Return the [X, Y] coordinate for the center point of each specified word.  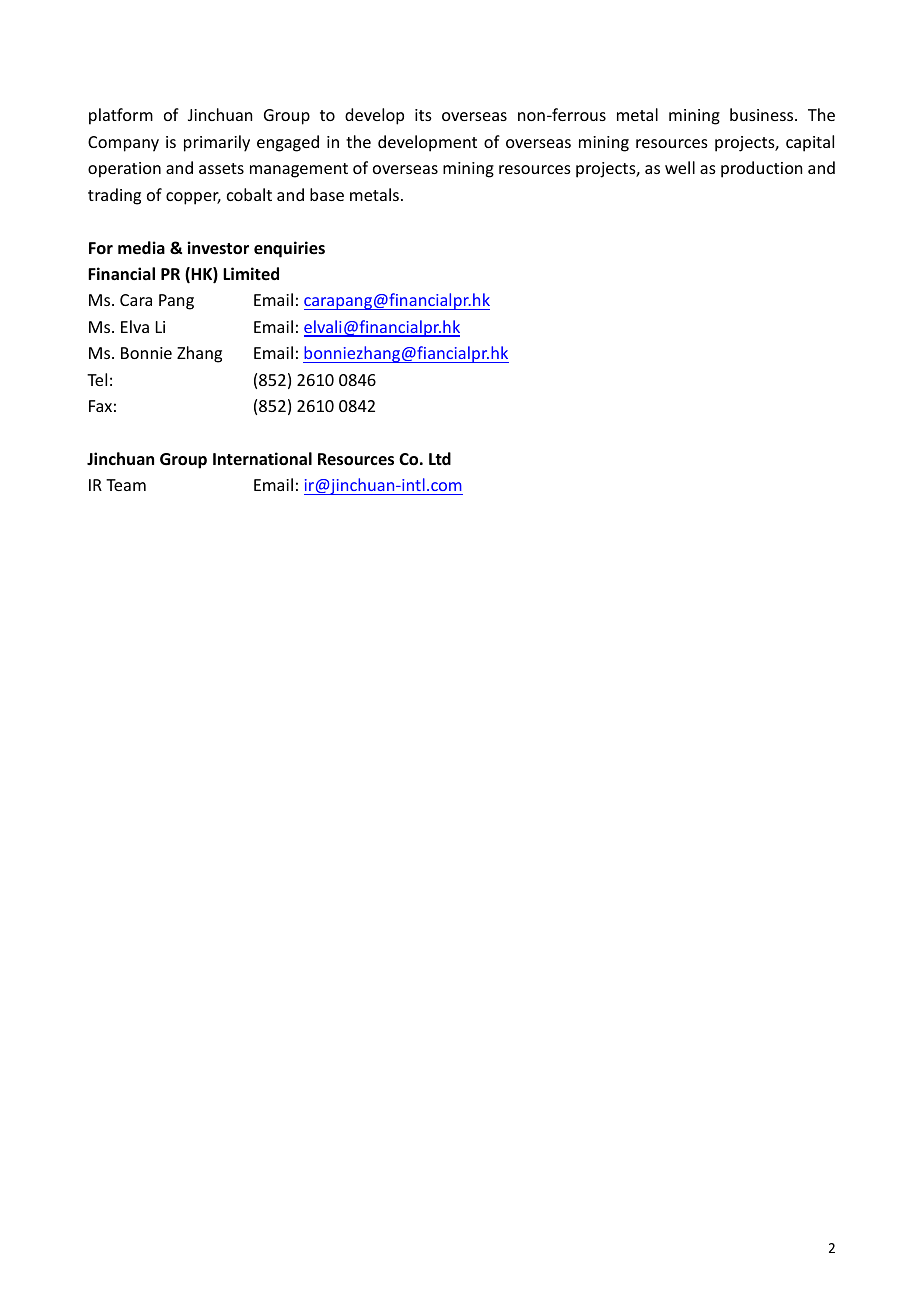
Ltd [440, 458]
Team [126, 485]
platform [121, 116]
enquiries [289, 249]
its [423, 115]
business [763, 114]
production [761, 169]
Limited [251, 273]
